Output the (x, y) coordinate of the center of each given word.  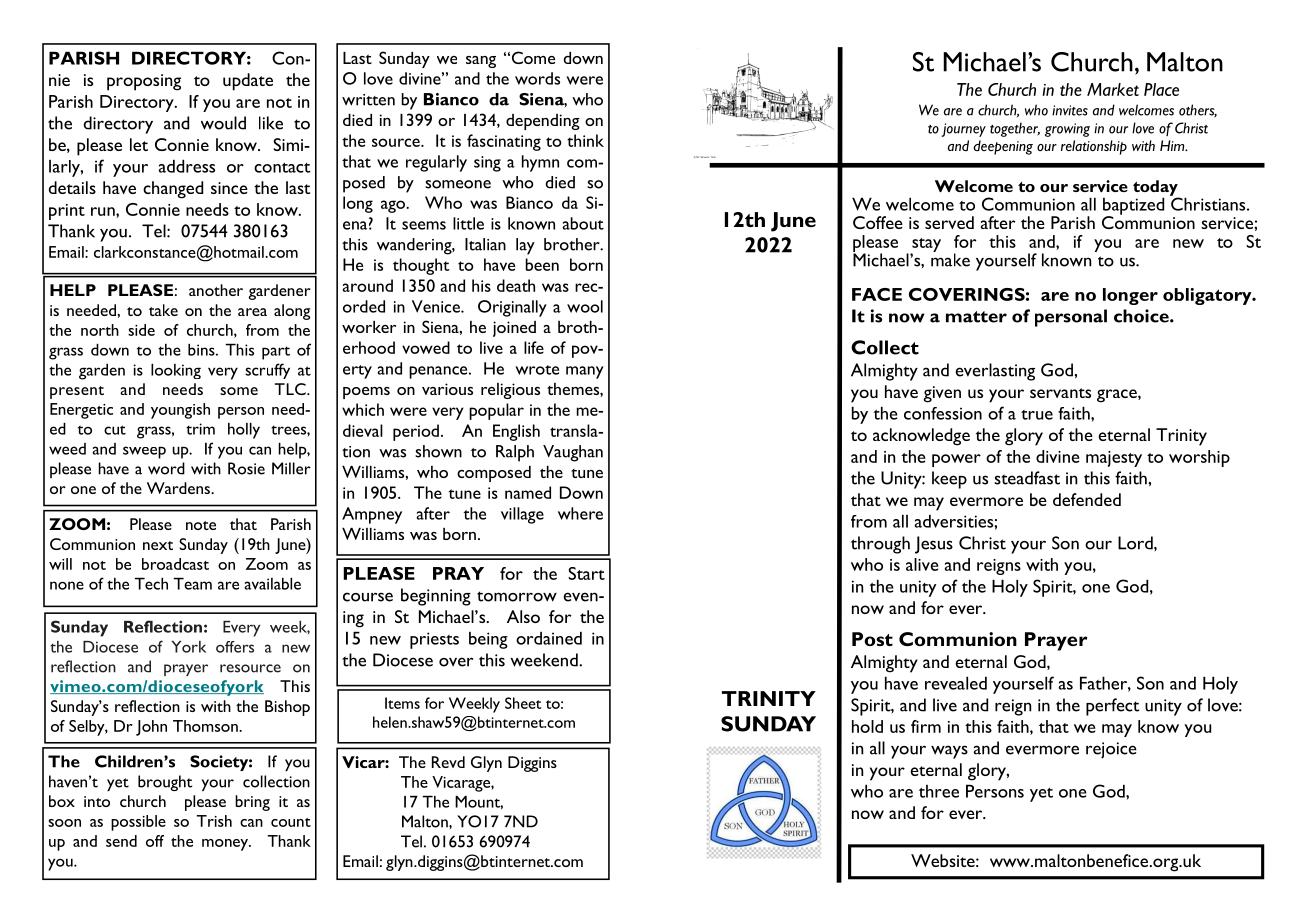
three (939, 791)
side (141, 330)
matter (976, 317)
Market (1113, 89)
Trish (214, 821)
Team (192, 583)
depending (543, 122)
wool (585, 306)
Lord (1136, 543)
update (248, 82)
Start (586, 573)
